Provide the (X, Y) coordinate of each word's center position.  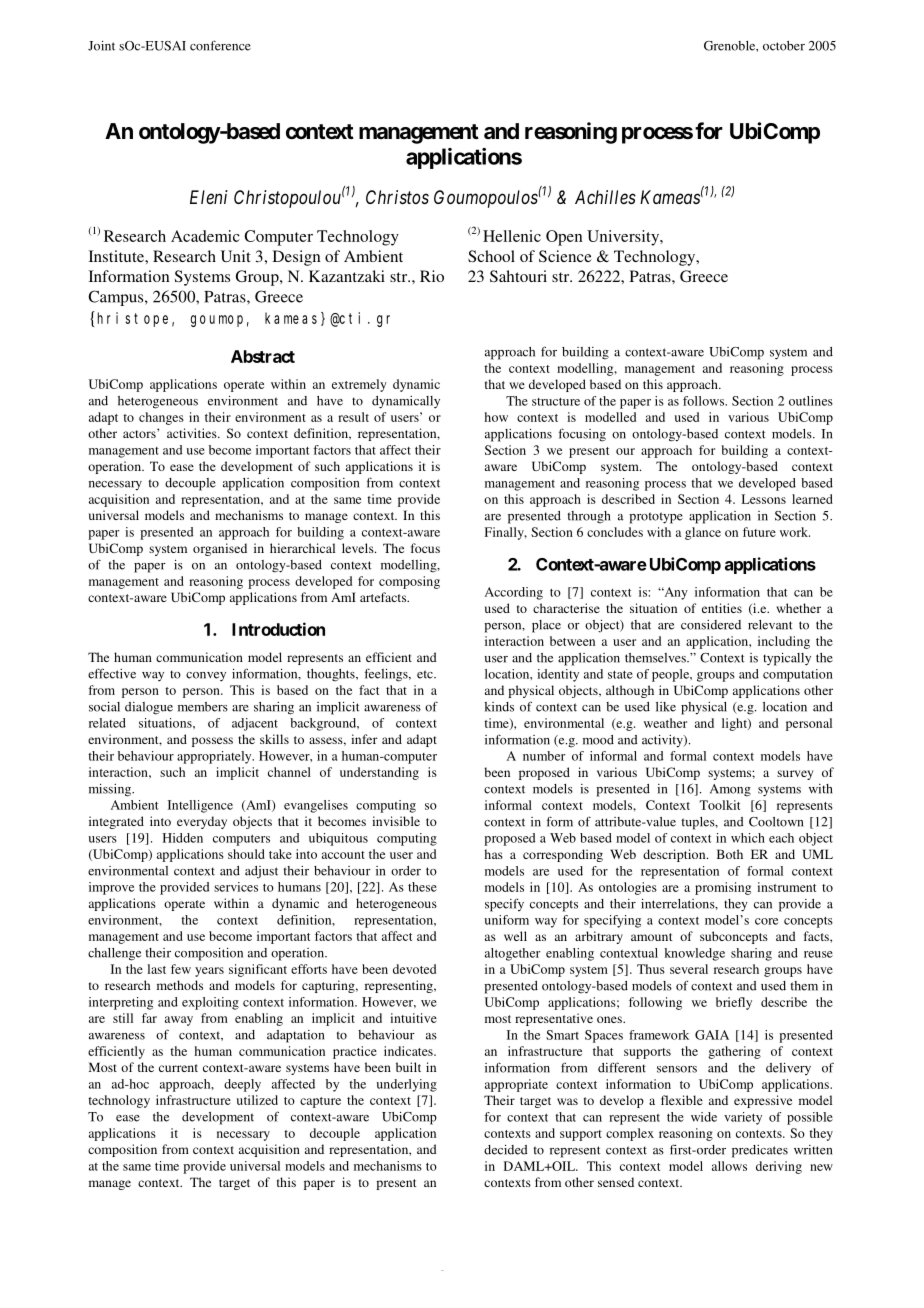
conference (220, 45)
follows (704, 401)
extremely (359, 385)
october (784, 46)
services (236, 887)
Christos (397, 197)
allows (729, 1166)
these (422, 887)
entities (722, 608)
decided (506, 1150)
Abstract (263, 356)
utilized (257, 1100)
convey (206, 677)
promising (723, 888)
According (514, 593)
